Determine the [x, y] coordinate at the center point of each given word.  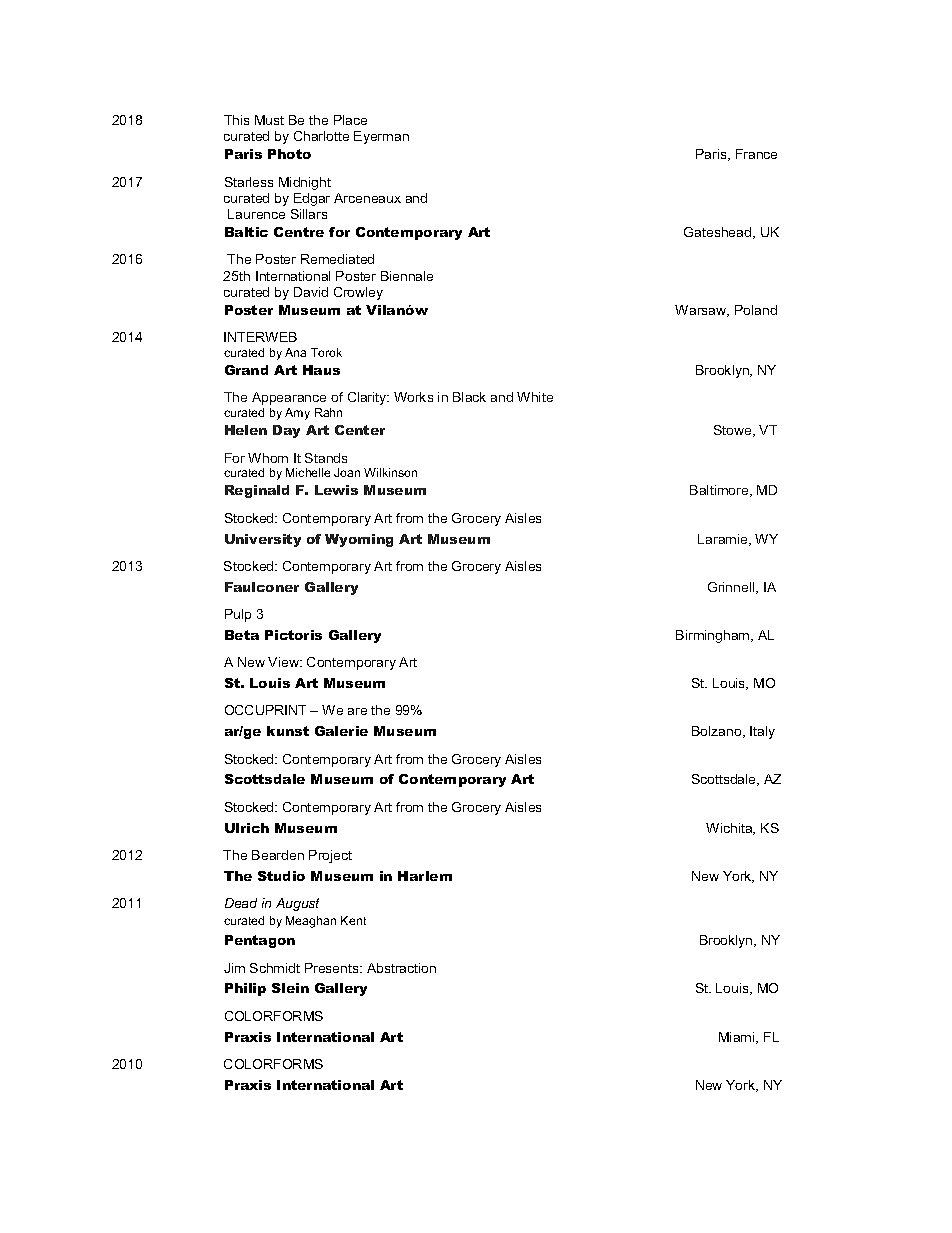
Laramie [724, 540]
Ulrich [247, 828]
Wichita [730, 829]
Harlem [425, 876]
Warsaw [702, 311]
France [756, 154]
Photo [289, 154]
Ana [295, 352]
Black [469, 397]
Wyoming [359, 540]
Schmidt [275, 968]
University [263, 540]
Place [350, 120]
